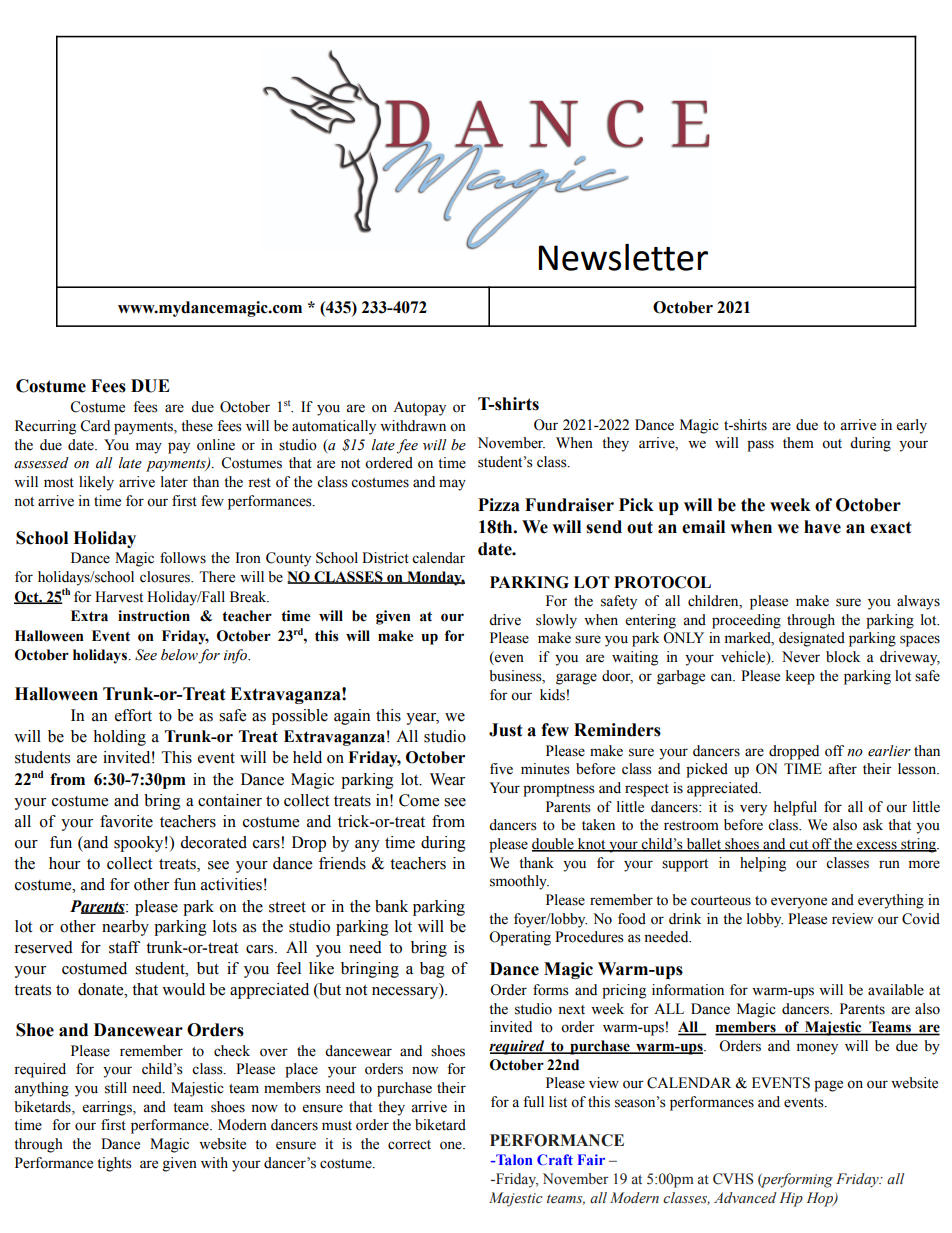 Image resolution: width=952 pixels, height=1233 pixels. What do you see at coordinates (842, 769) in the screenshot?
I see `after` at bounding box center [842, 769].
